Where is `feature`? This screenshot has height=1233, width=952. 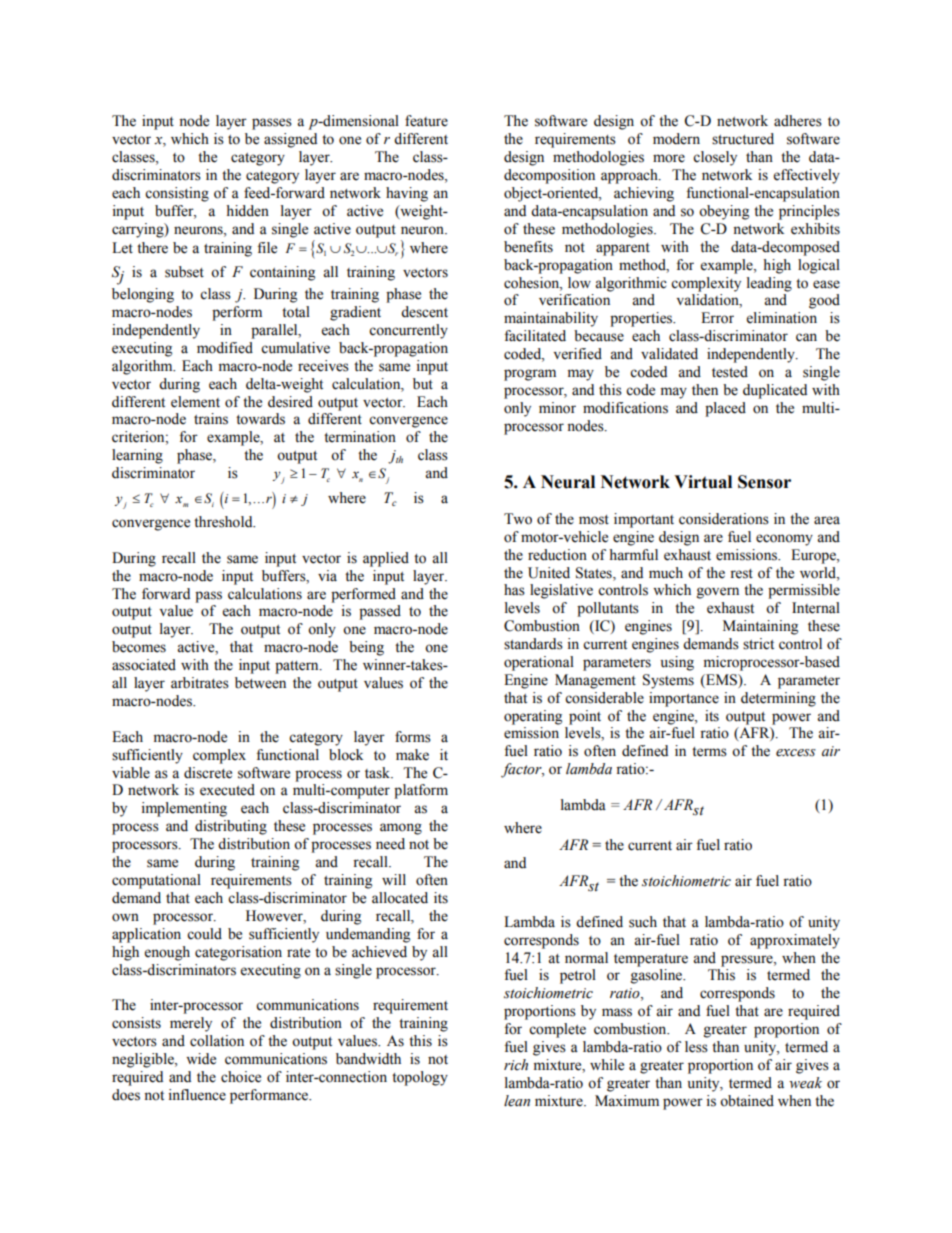 feature is located at coordinates (426, 121).
